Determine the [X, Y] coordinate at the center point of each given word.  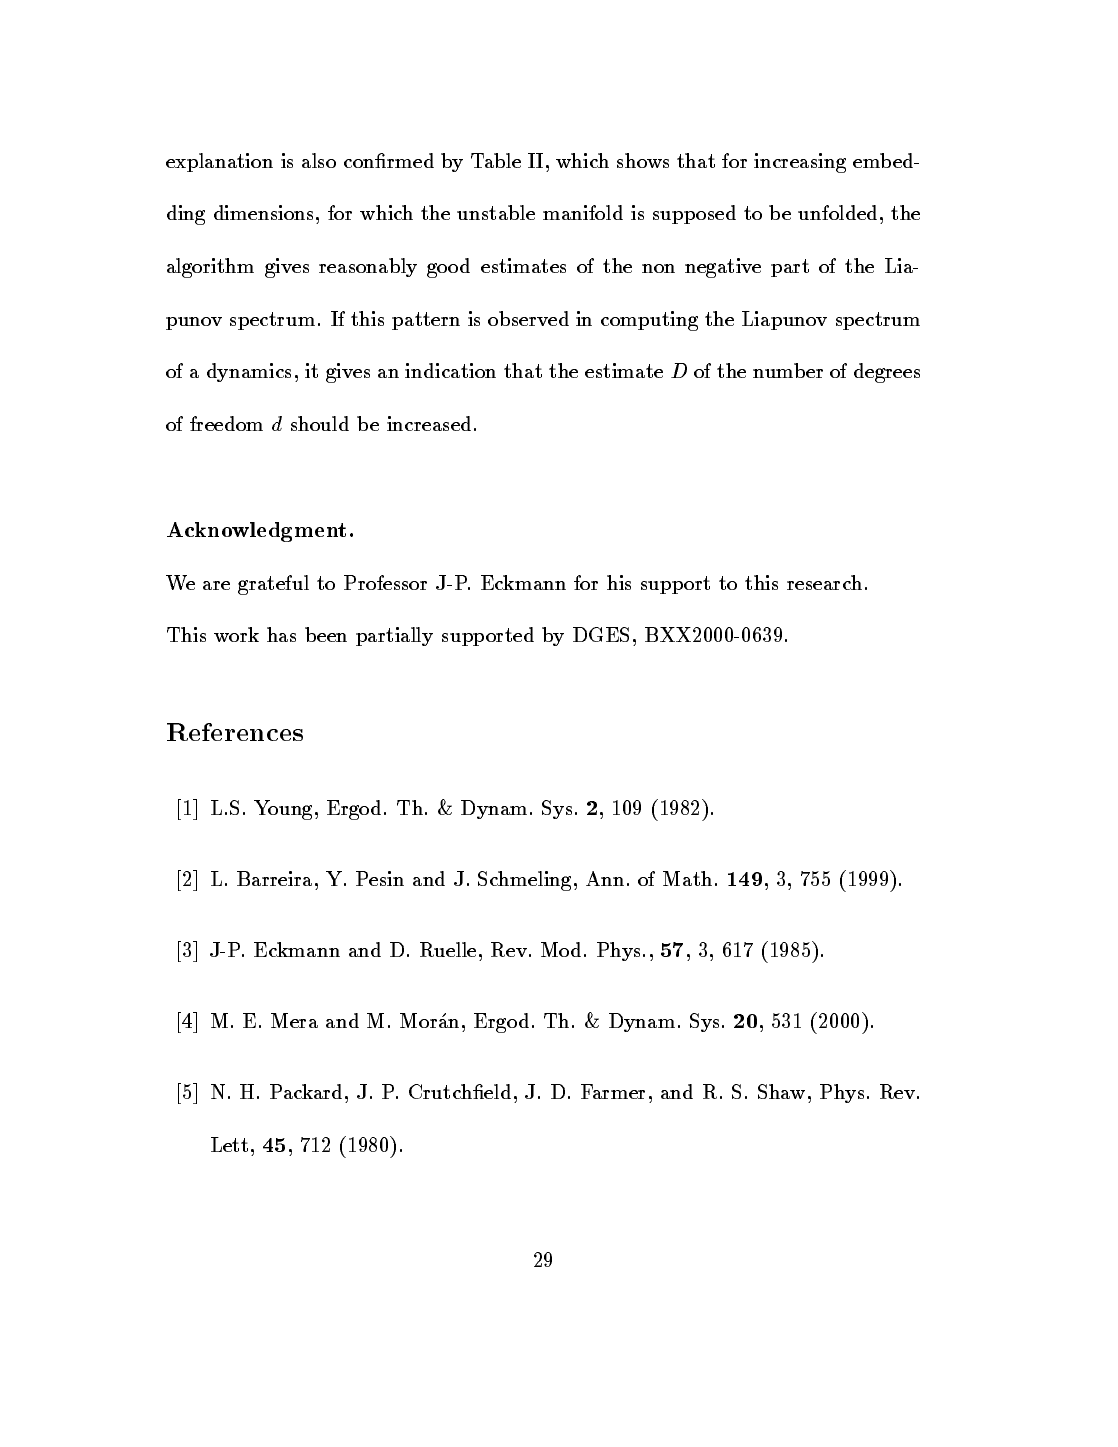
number [788, 370]
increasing [800, 163]
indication [450, 370]
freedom [226, 423]
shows [643, 160]
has [281, 634]
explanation [219, 162]
